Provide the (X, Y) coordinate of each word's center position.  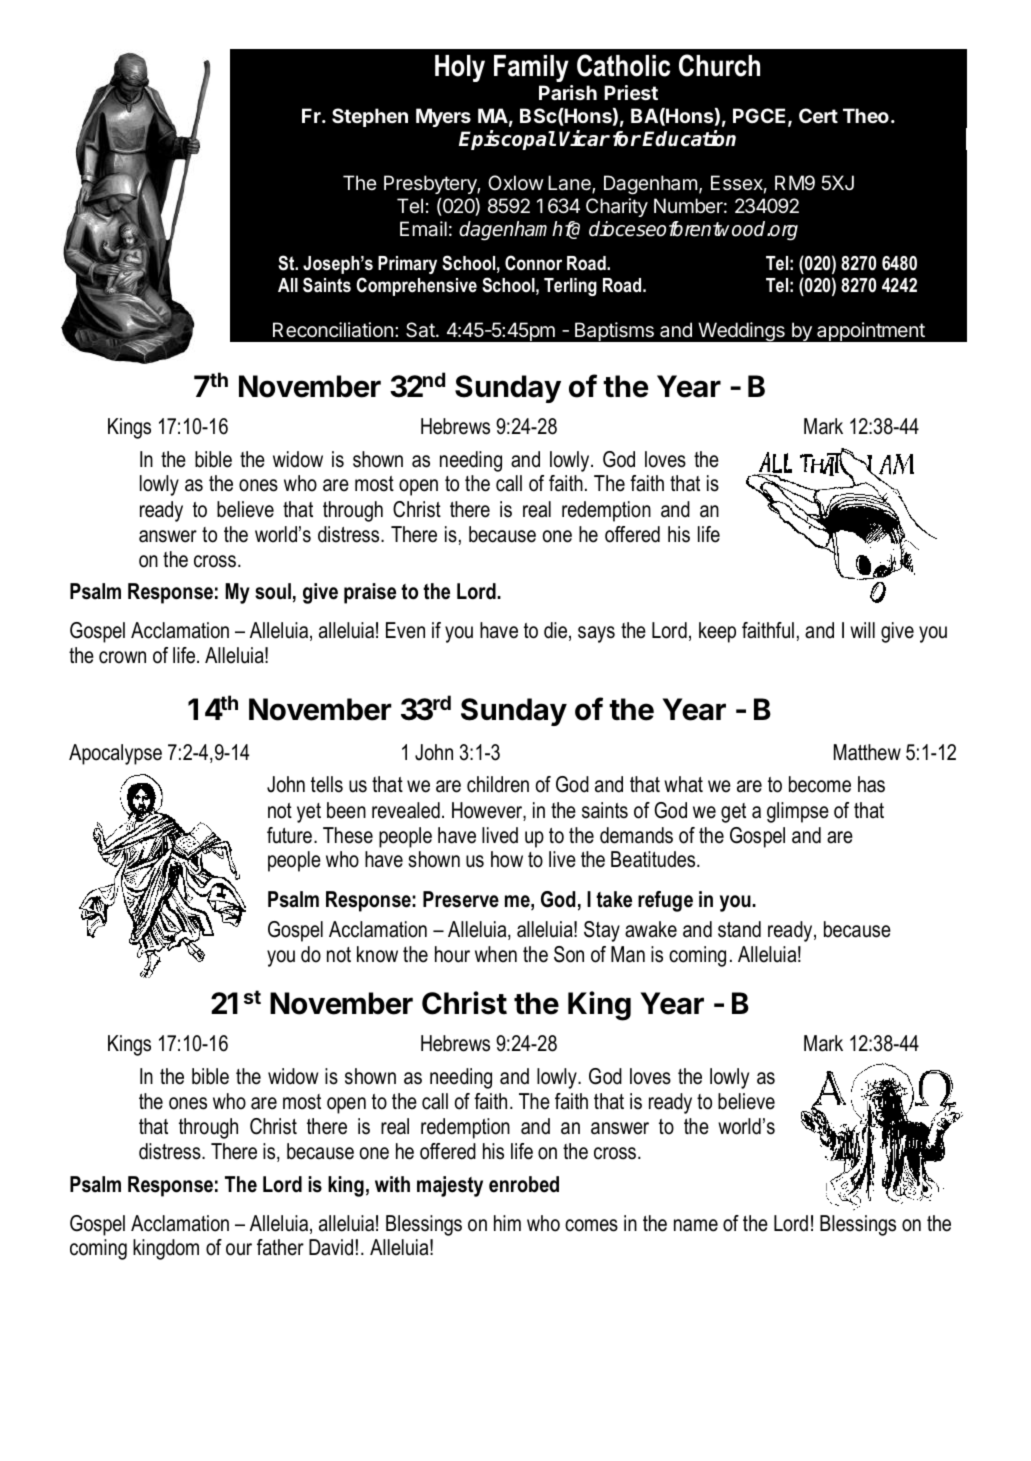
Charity (617, 207)
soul (273, 591)
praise (370, 593)
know (377, 954)
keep (717, 632)
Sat (421, 330)
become (820, 784)
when (496, 954)
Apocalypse (115, 754)
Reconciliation (333, 330)
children (498, 784)
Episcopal (507, 140)
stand (739, 929)
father (280, 1247)
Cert (818, 115)
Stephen (370, 117)
